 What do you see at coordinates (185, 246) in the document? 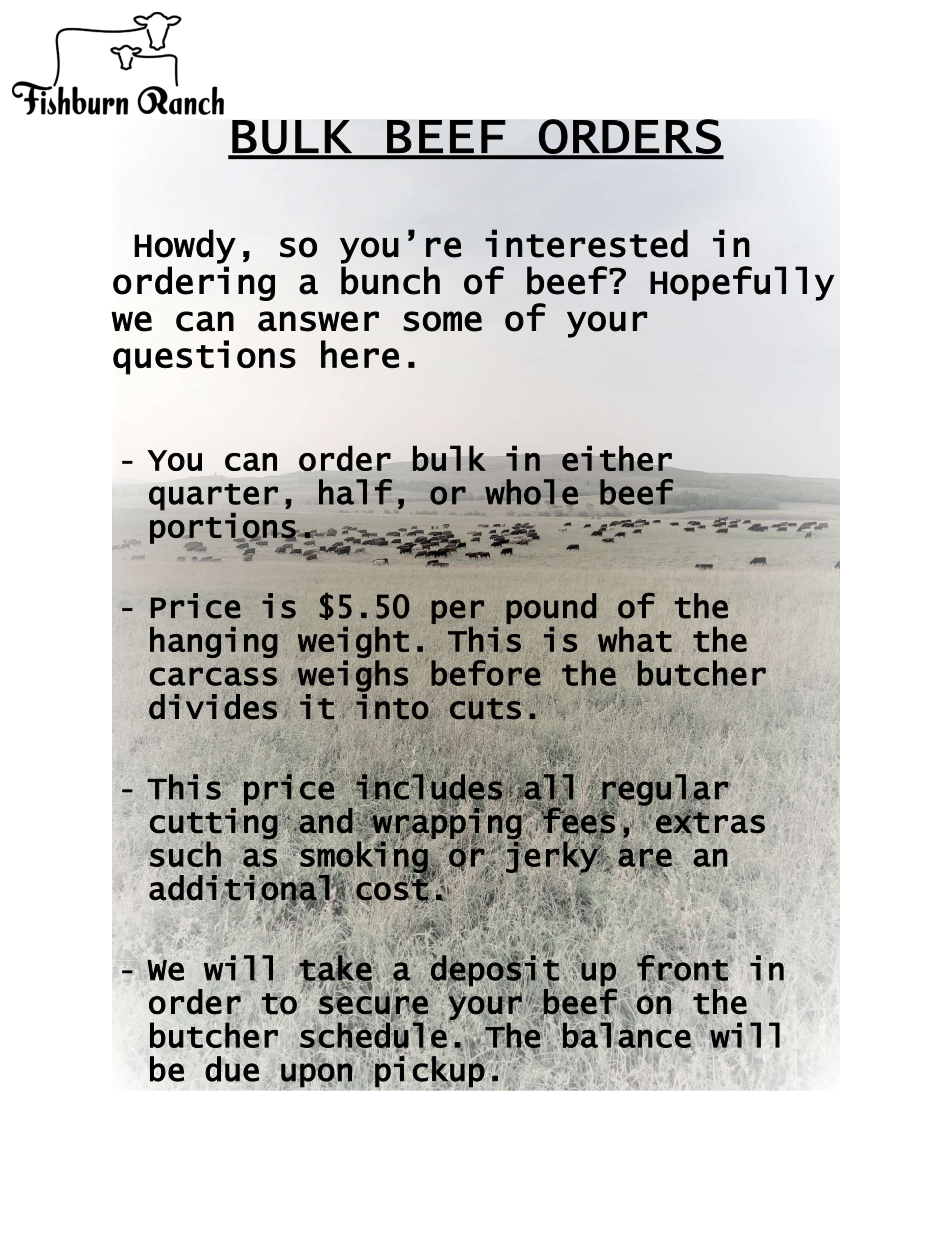
I see `Howdy` at bounding box center [185, 246].
